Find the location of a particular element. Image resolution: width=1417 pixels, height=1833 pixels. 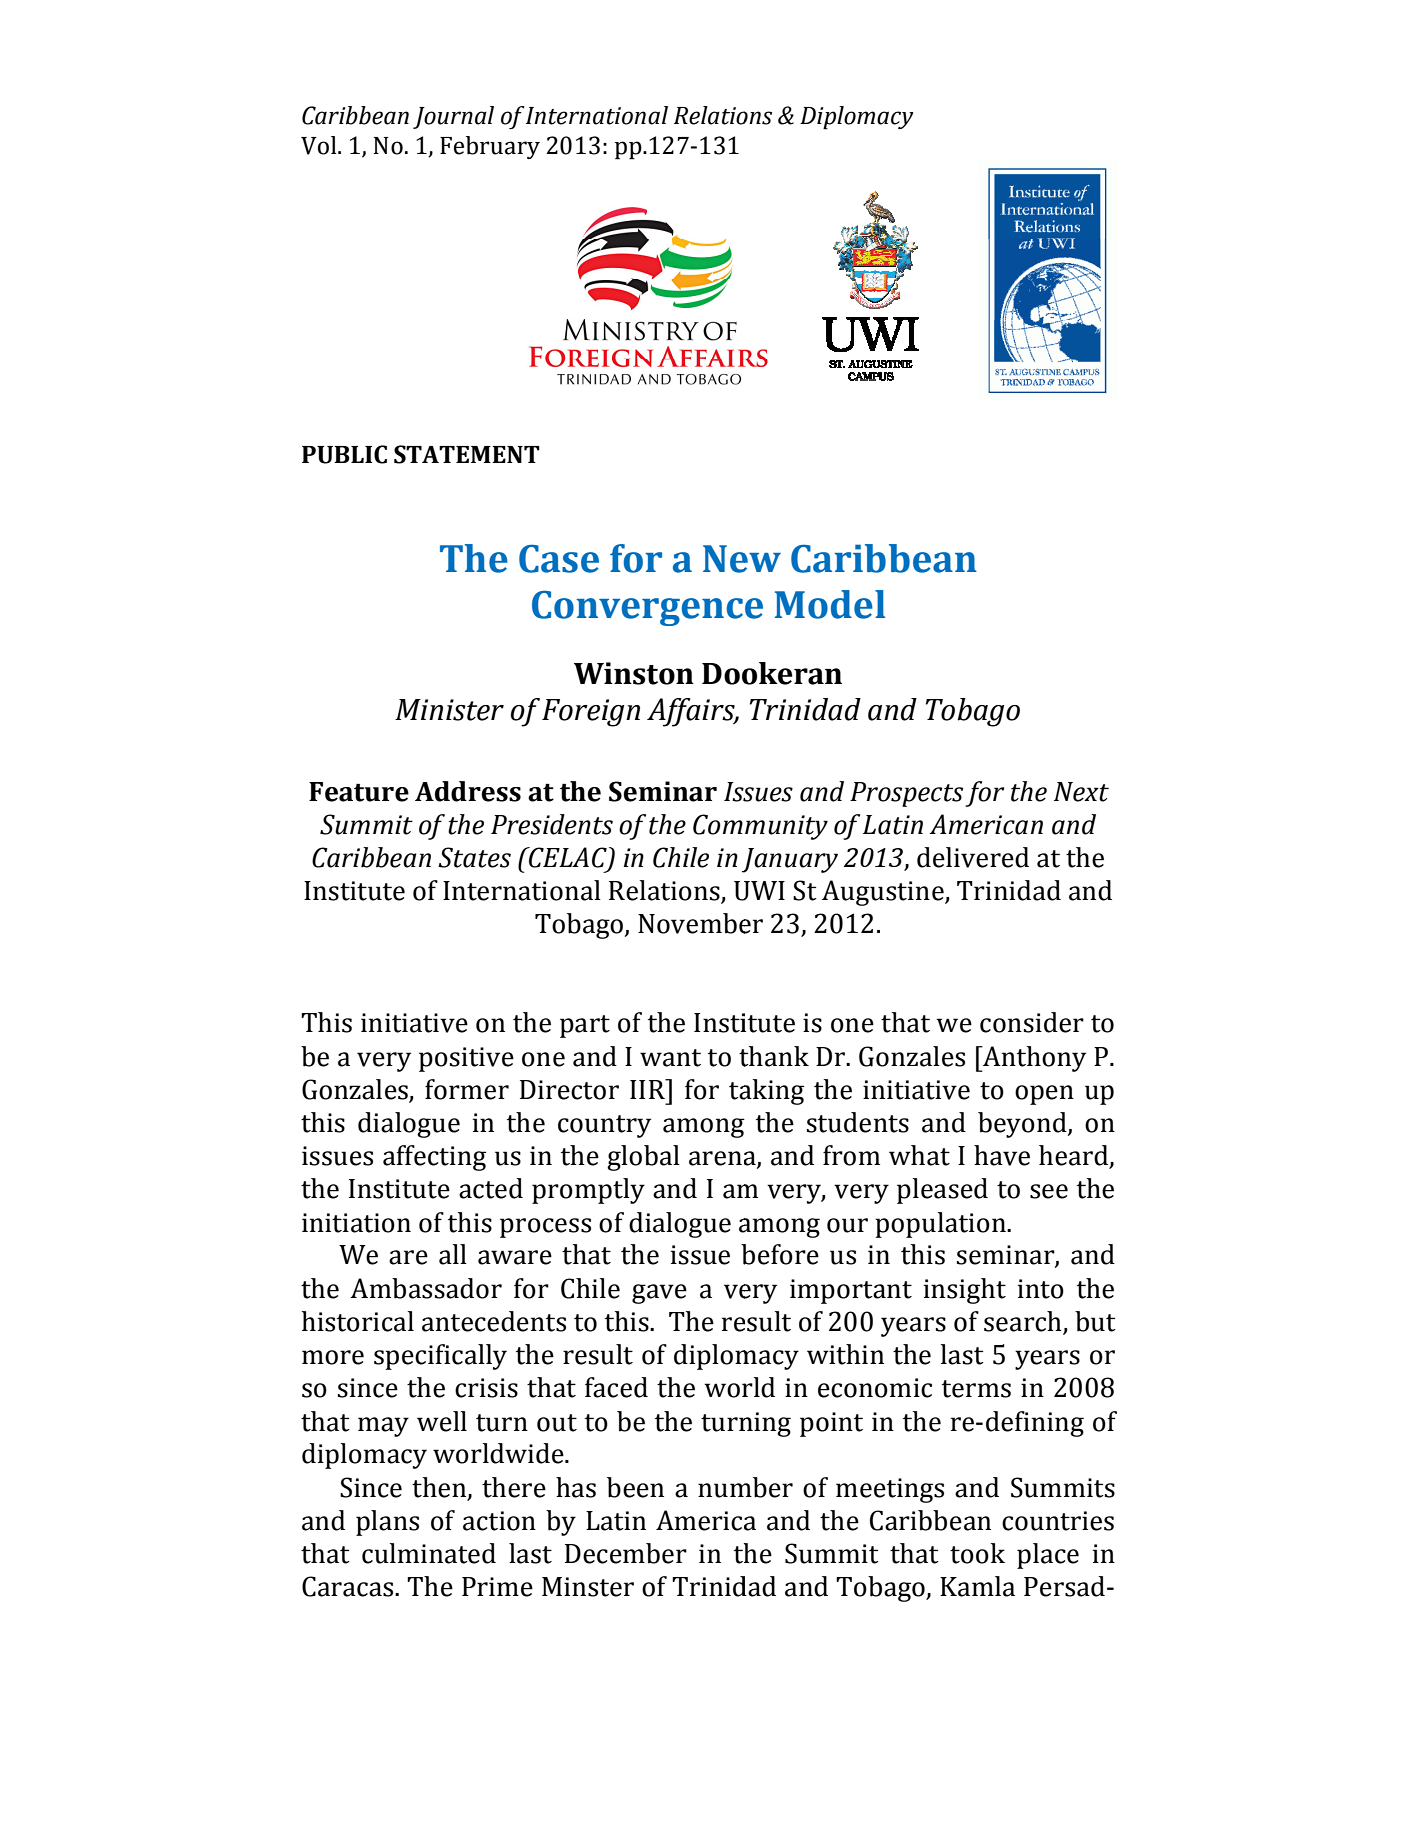

States is located at coordinates (474, 857).
